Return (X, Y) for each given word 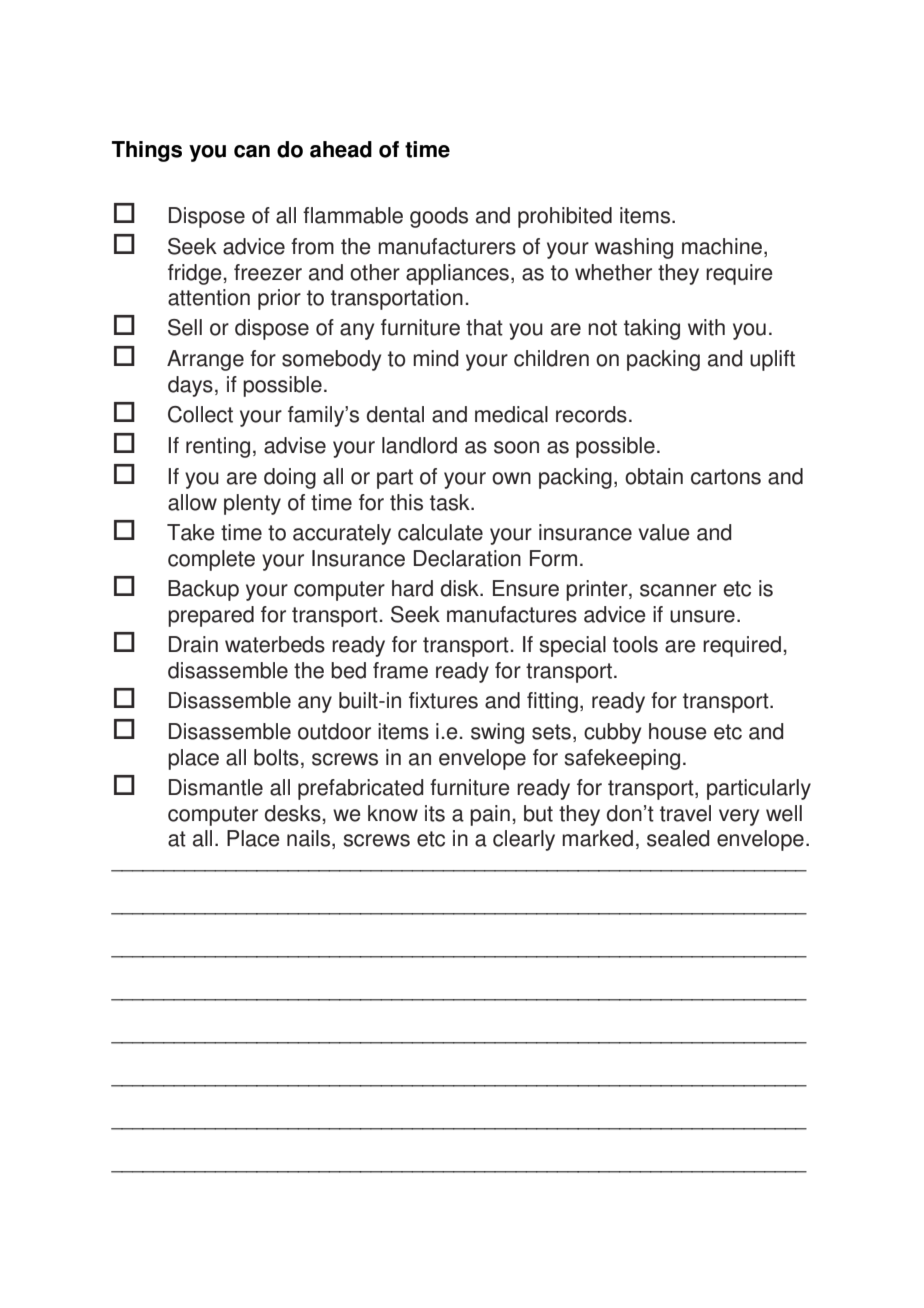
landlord (419, 445)
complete (211, 560)
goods (439, 217)
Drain (193, 644)
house (678, 731)
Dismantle (216, 787)
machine (722, 246)
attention (209, 297)
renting (218, 447)
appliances (457, 274)
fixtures (443, 700)
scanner (678, 590)
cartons (726, 477)
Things (147, 151)
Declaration (467, 558)
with (706, 327)
